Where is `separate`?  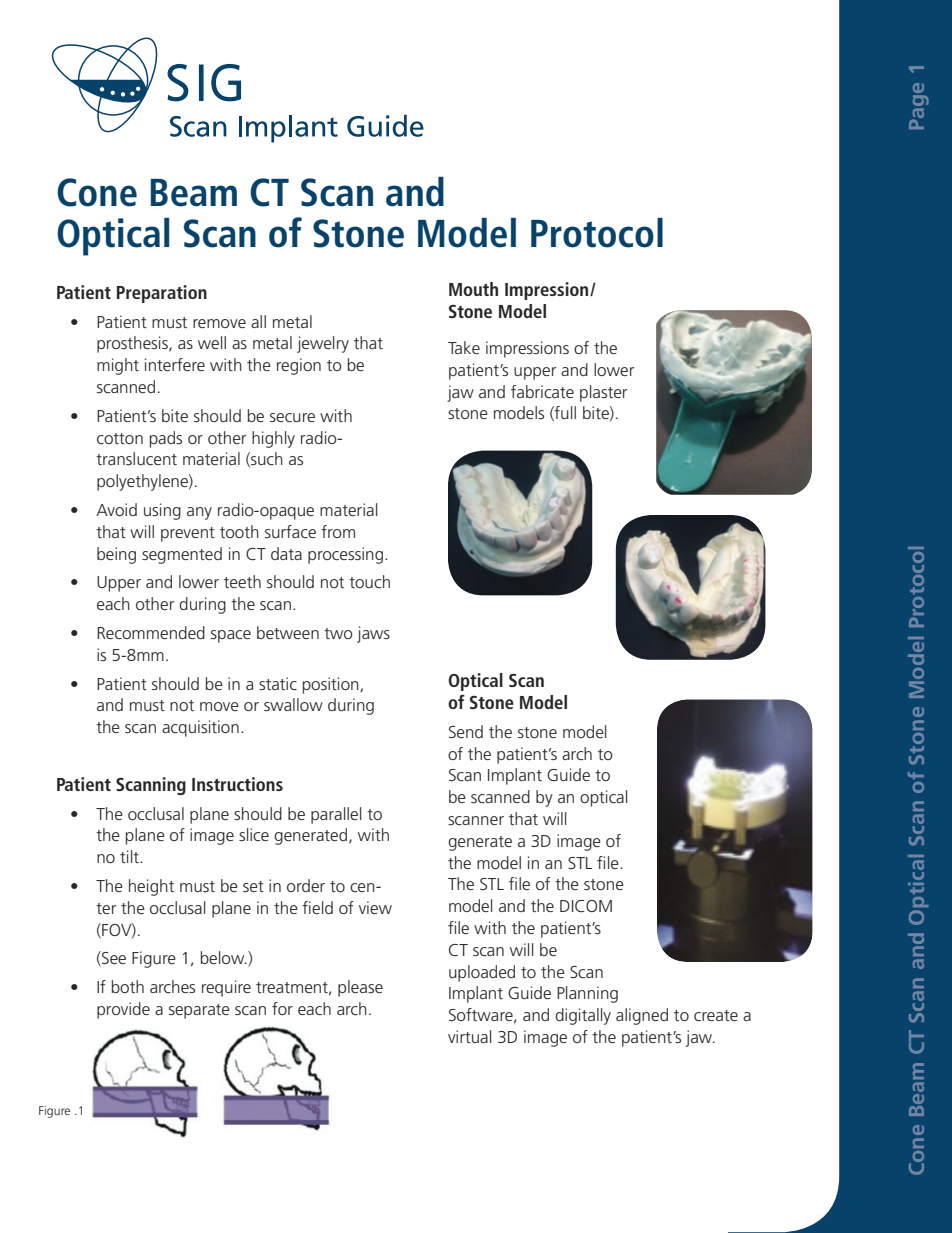 separate is located at coordinates (199, 1011).
